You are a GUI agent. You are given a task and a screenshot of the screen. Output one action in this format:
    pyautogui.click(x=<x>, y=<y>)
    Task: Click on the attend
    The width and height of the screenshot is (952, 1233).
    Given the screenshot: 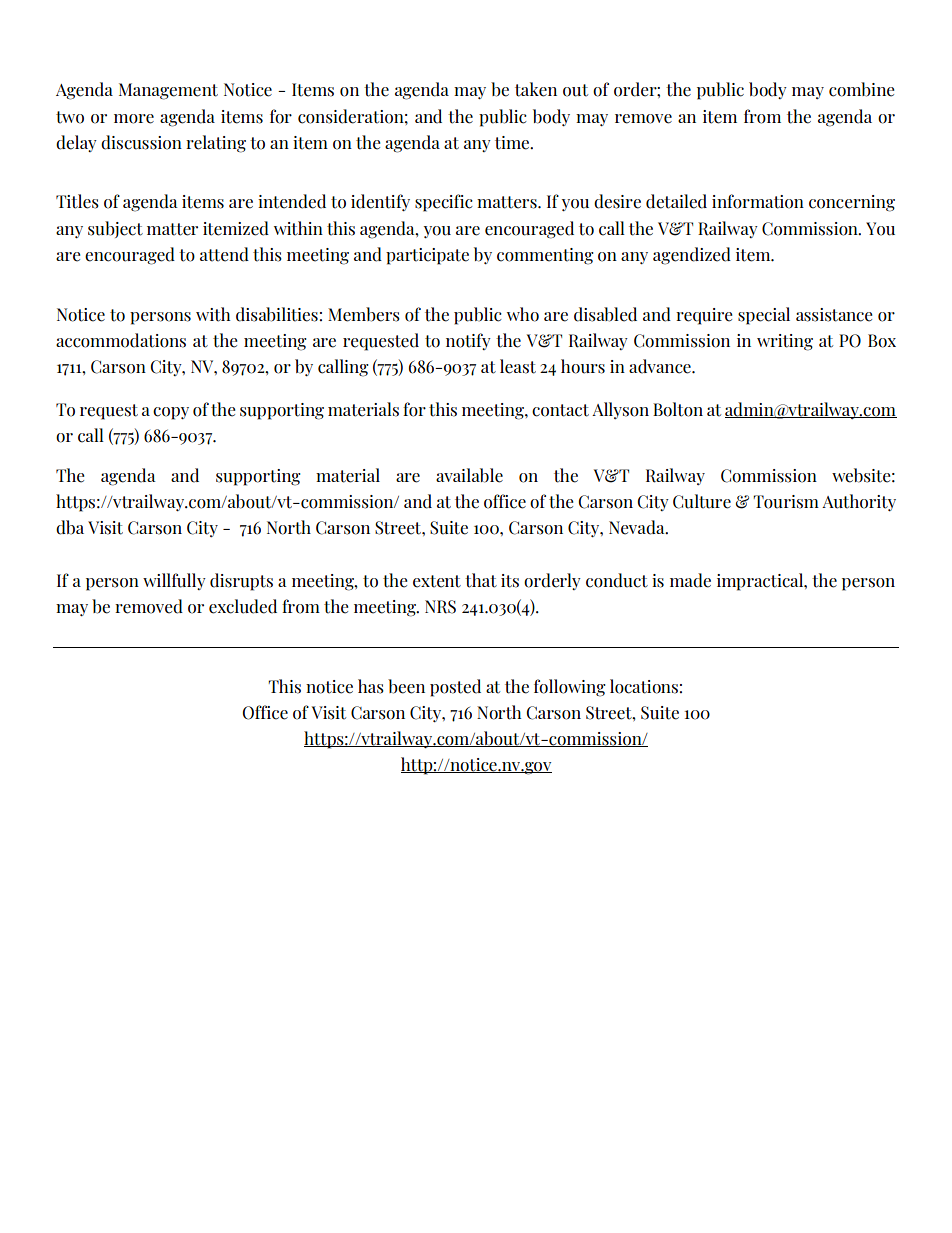 What is the action you would take?
    pyautogui.click(x=224, y=254)
